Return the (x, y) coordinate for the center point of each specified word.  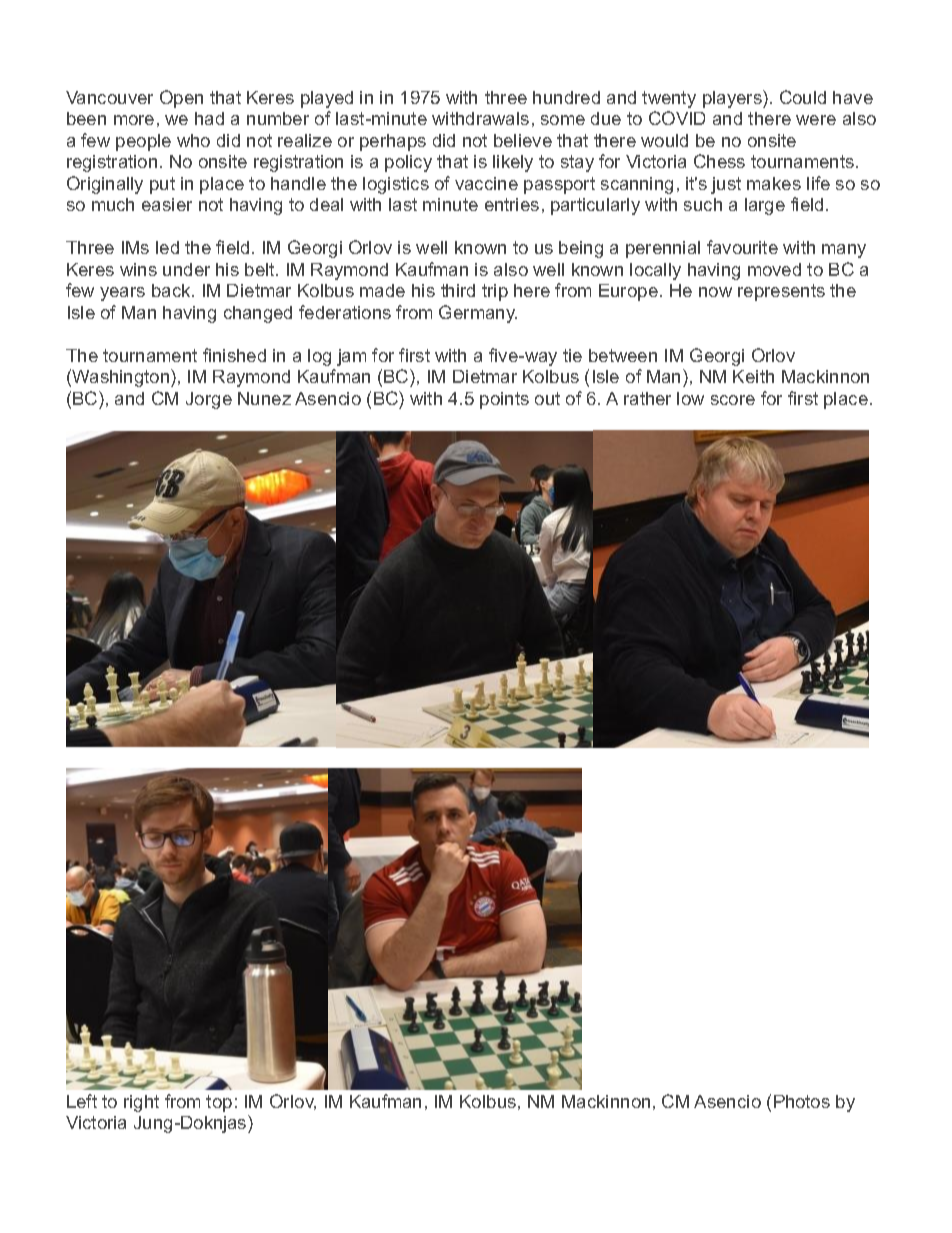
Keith (753, 376)
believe (523, 140)
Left (82, 1101)
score (733, 400)
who (193, 140)
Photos (802, 1101)
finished (234, 355)
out (547, 398)
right (141, 1103)
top (219, 1103)
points (504, 400)
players (733, 99)
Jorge (209, 400)
